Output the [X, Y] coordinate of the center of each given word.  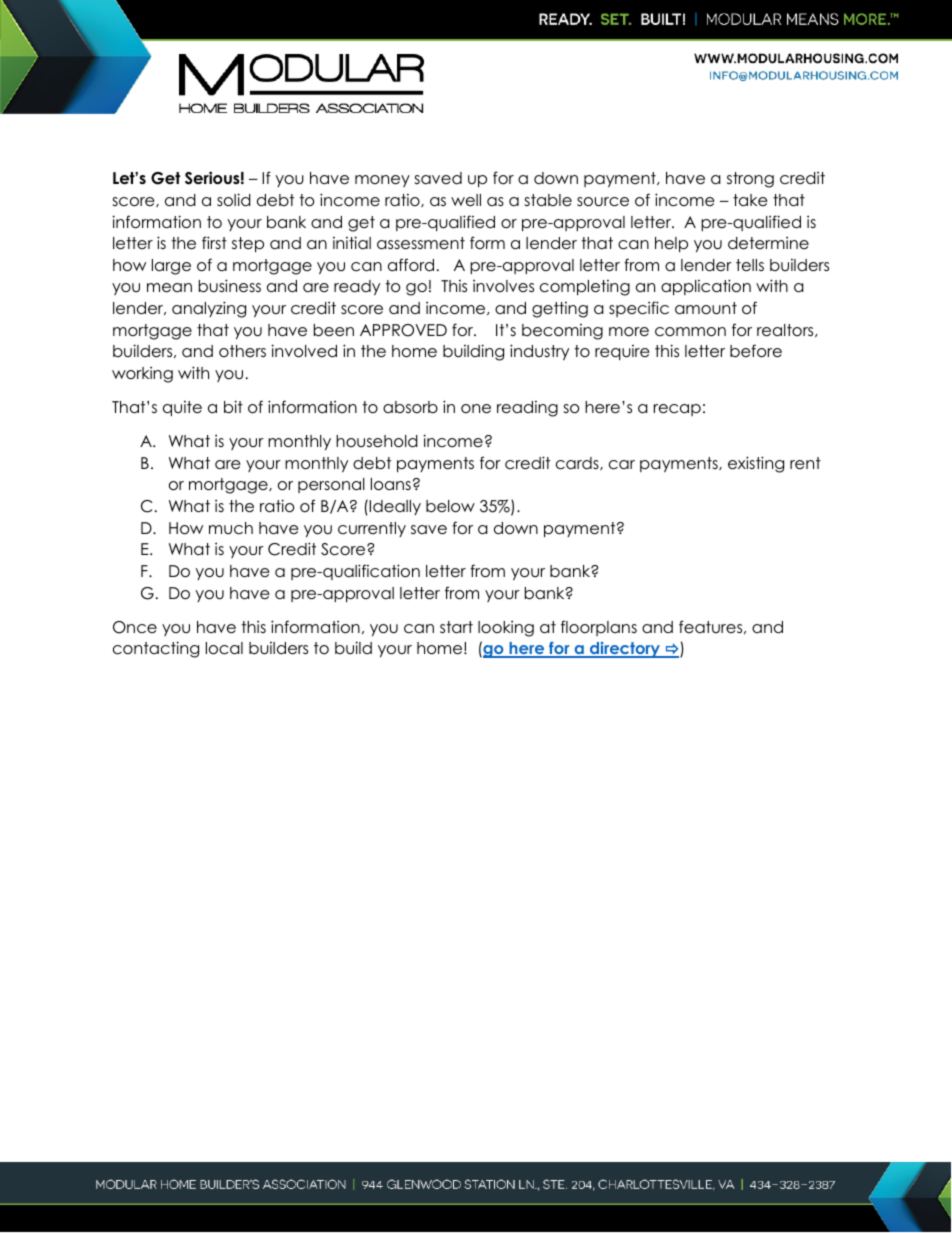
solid [234, 200]
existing [756, 464]
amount [706, 308]
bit [233, 406]
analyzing [209, 309]
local [224, 648]
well [466, 200]
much [231, 528]
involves [503, 285]
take [750, 200]
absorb [410, 407]
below [450, 506]
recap [677, 410]
